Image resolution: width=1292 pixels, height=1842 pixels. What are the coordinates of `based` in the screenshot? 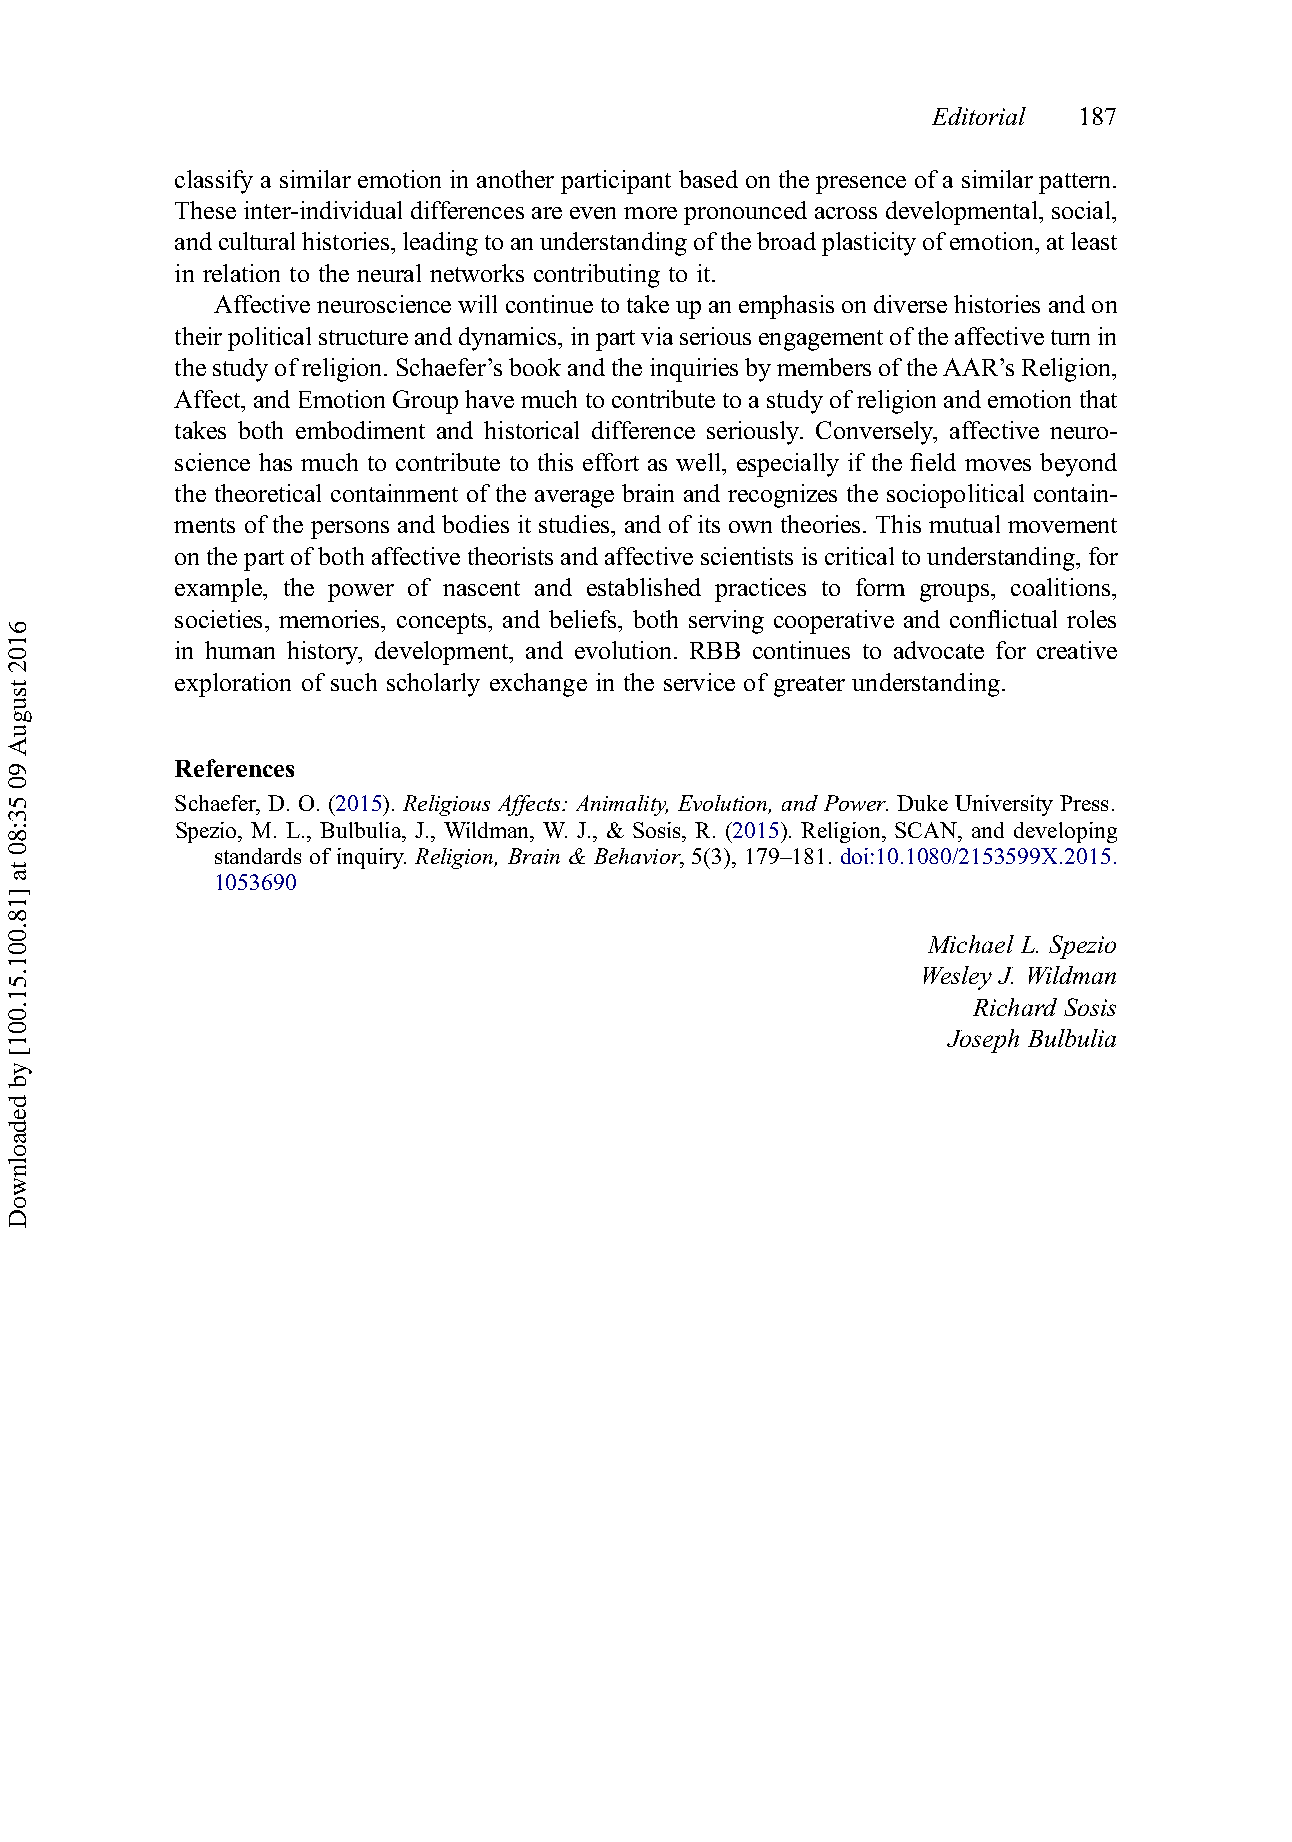 It's located at (708, 179).
